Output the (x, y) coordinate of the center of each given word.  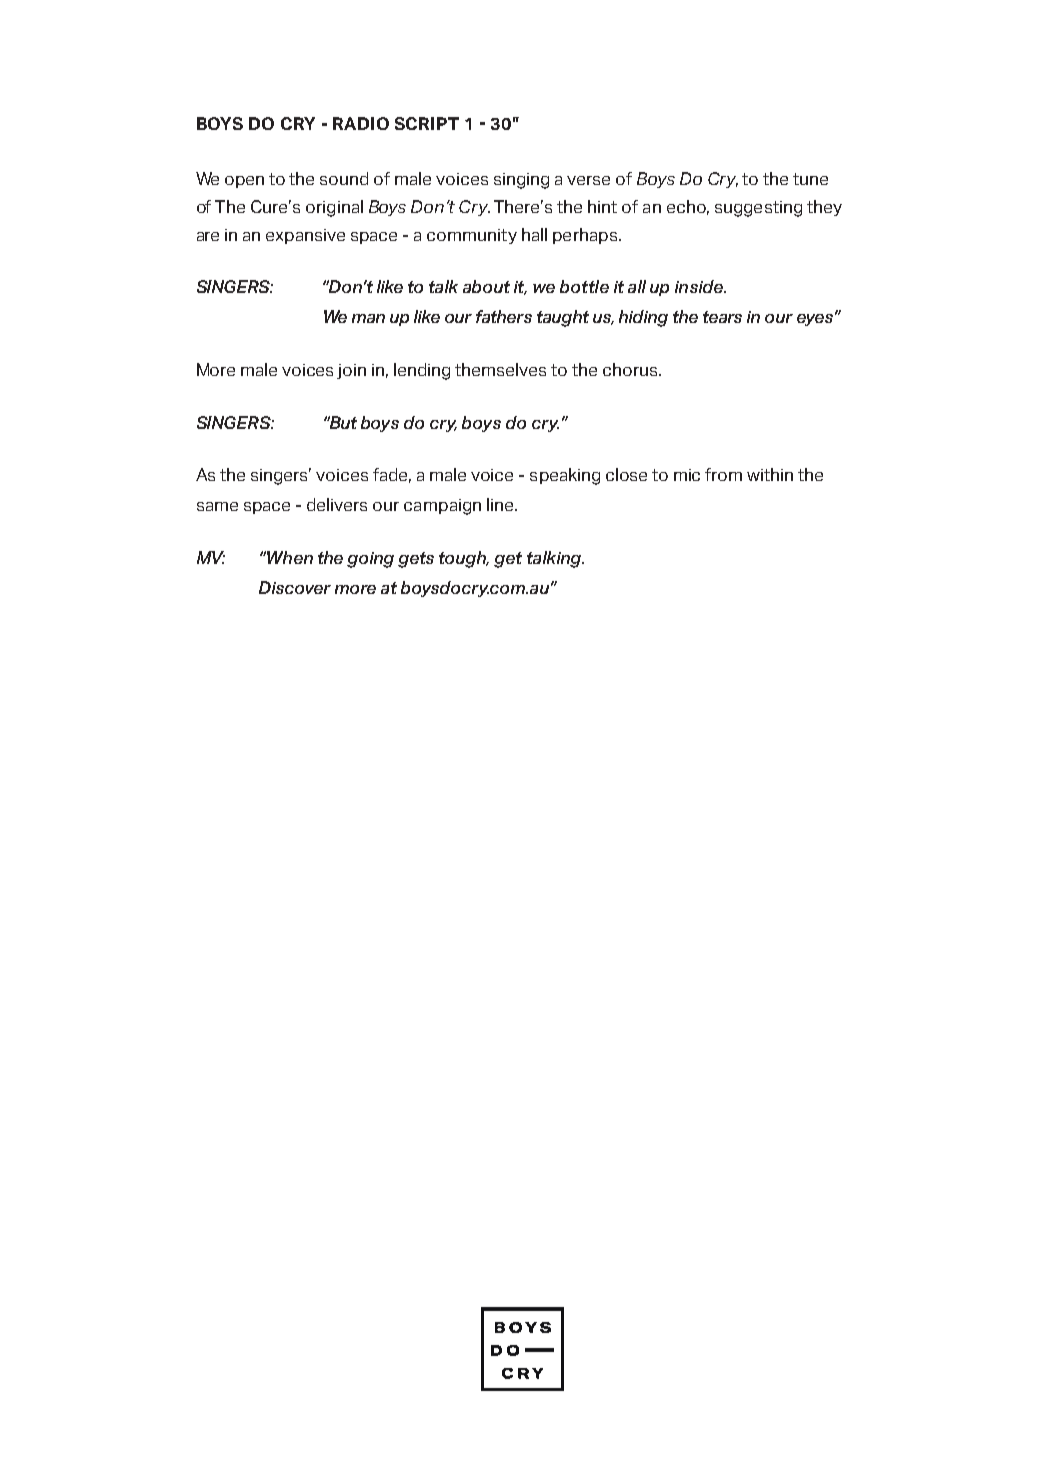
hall (534, 234)
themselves (500, 369)
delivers (337, 504)
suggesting (758, 209)
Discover (295, 587)
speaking (565, 476)
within (770, 474)
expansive (305, 236)
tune (810, 179)
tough (464, 559)
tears (722, 317)
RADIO (361, 123)
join (351, 371)
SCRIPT (427, 123)
